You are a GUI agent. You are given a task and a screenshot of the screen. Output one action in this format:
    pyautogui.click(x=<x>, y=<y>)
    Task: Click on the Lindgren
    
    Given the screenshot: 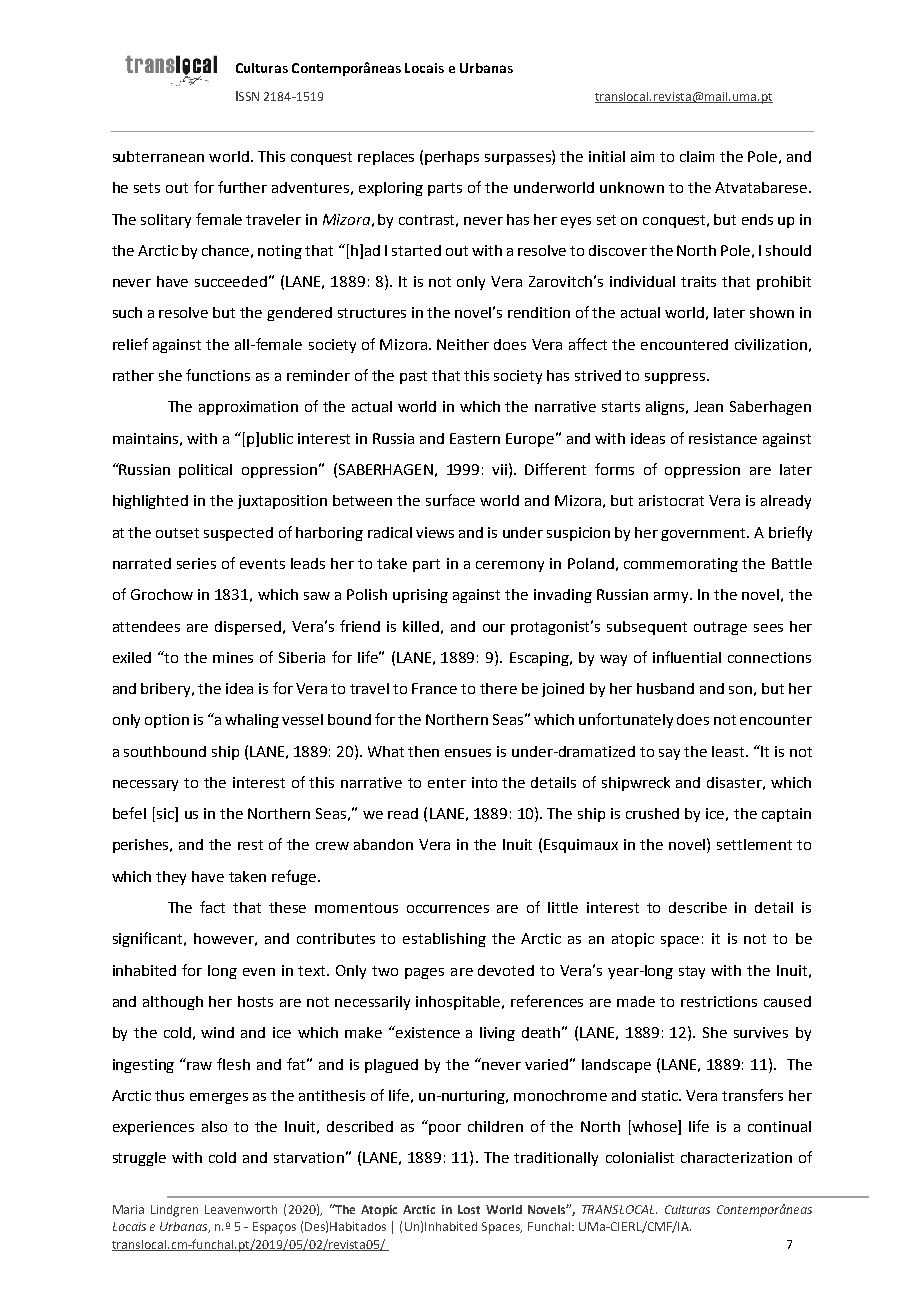 What is the action you would take?
    pyautogui.click(x=174, y=1211)
